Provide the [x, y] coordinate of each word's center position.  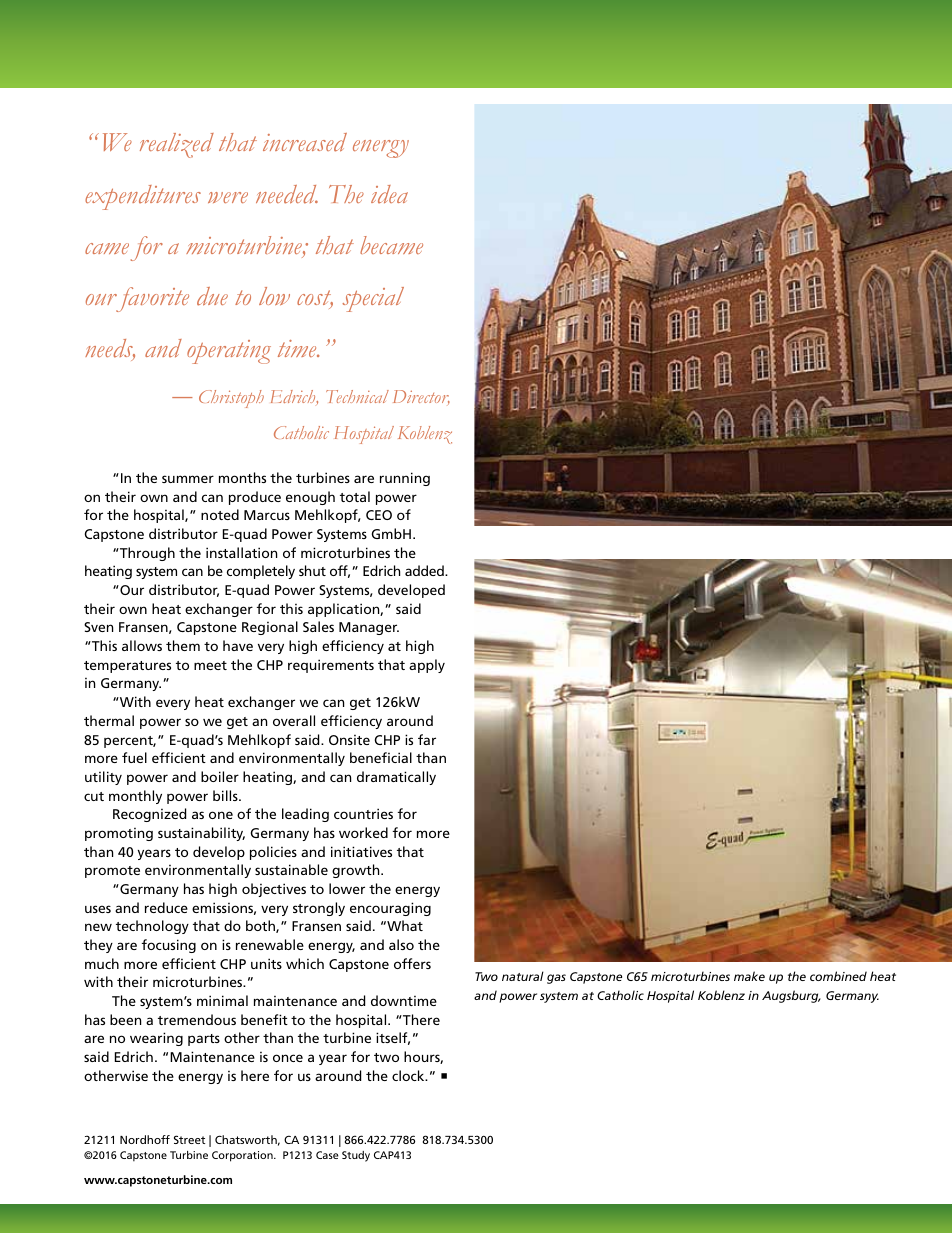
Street [189, 1139]
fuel [134, 757]
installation [241, 552]
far [427, 739]
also [401, 944]
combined [838, 976]
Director [421, 397]
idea [389, 194]
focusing [169, 946]
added [425, 570]
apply [427, 666]
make [749, 976]
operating [229, 352]
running [405, 479]
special [373, 299]
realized [177, 145]
